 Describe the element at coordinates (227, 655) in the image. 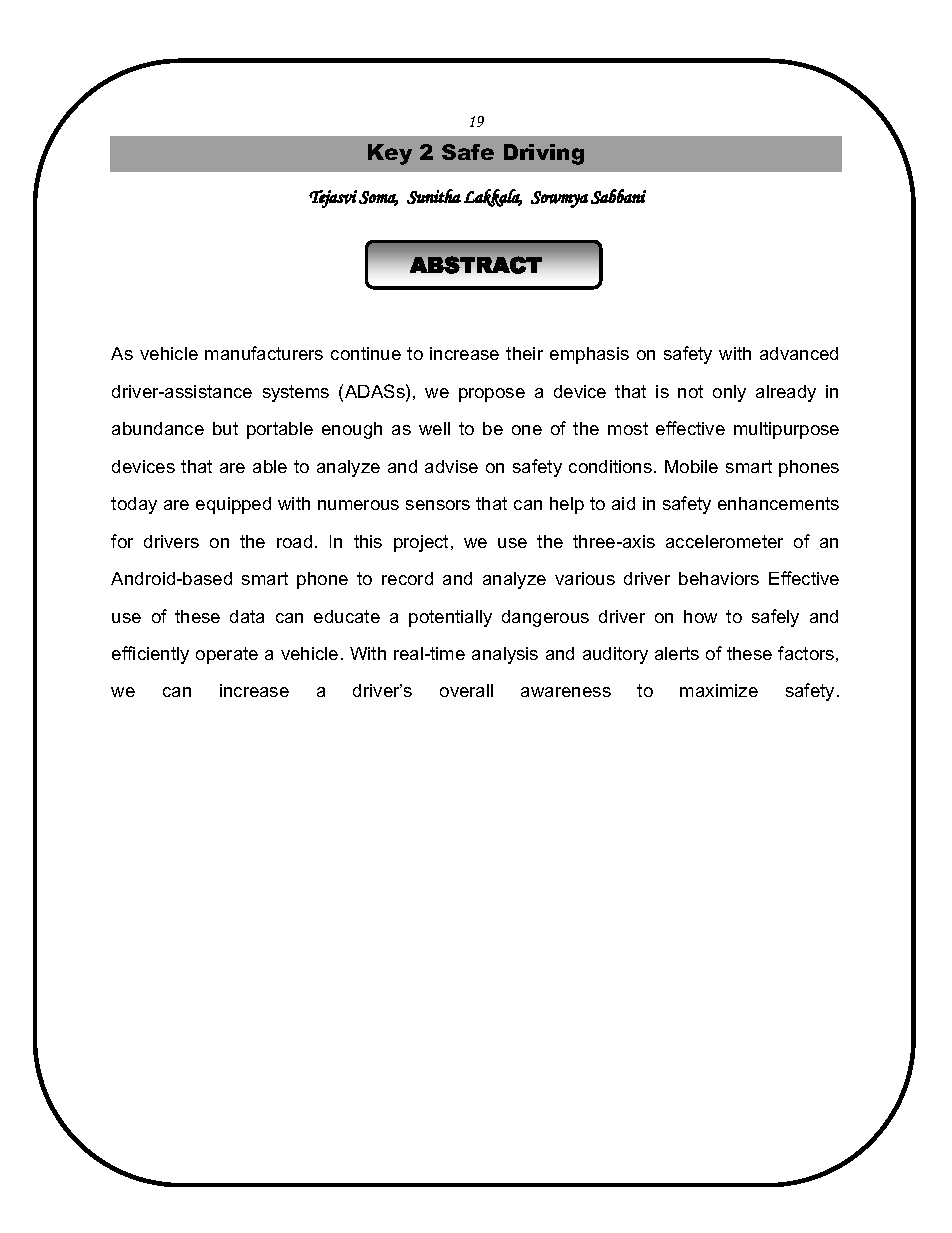

I see `operate` at that location.
